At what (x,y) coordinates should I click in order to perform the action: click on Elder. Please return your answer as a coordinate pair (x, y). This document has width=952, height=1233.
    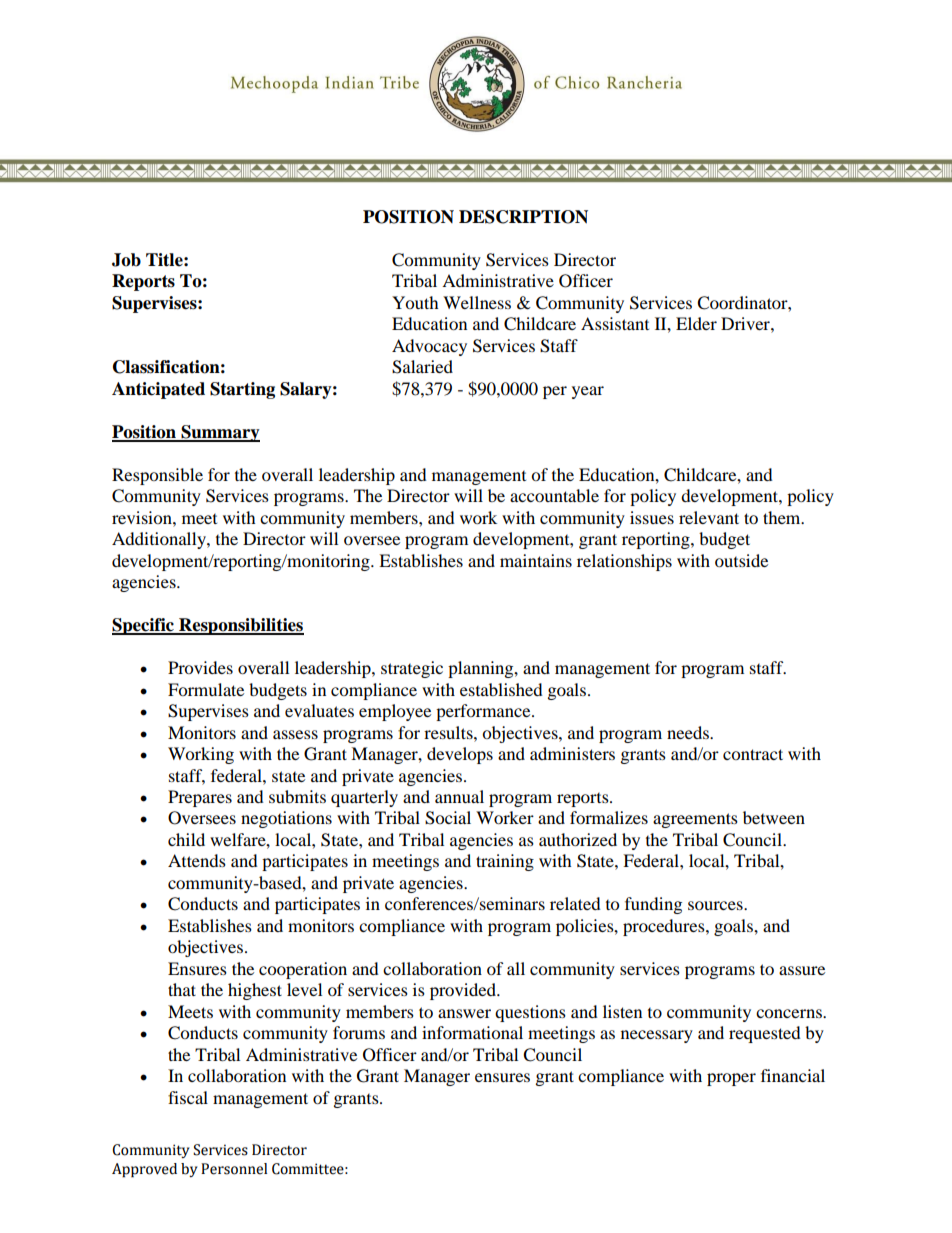
    Looking at the image, I should click on (696, 323).
